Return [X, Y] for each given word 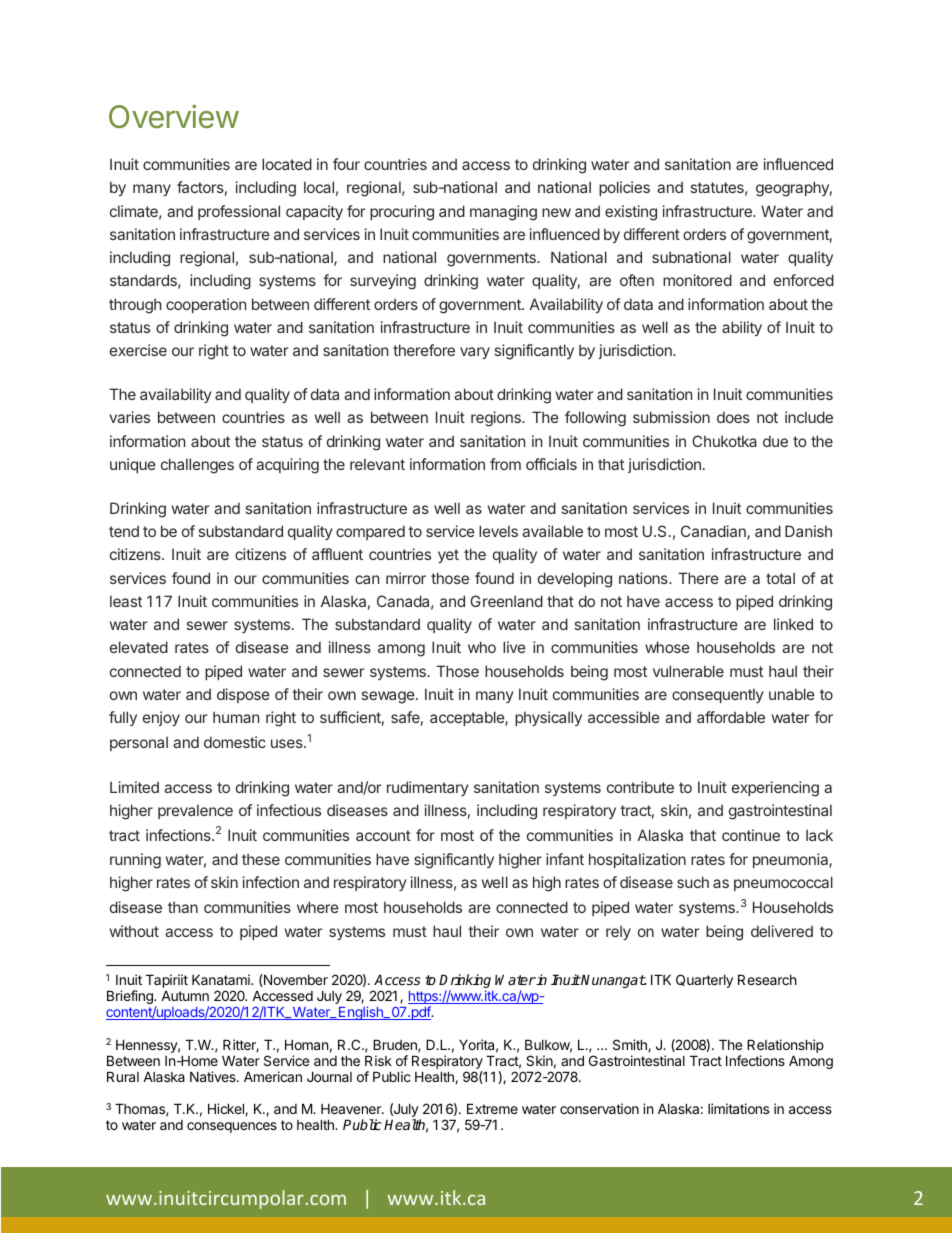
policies [624, 188]
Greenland [506, 601]
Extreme [492, 1108]
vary [475, 353]
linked [793, 624]
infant [565, 859]
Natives [214, 1076]
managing [503, 213]
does [733, 417]
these [261, 859]
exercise [138, 350]
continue [751, 835]
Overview [174, 116]
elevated [139, 647]
